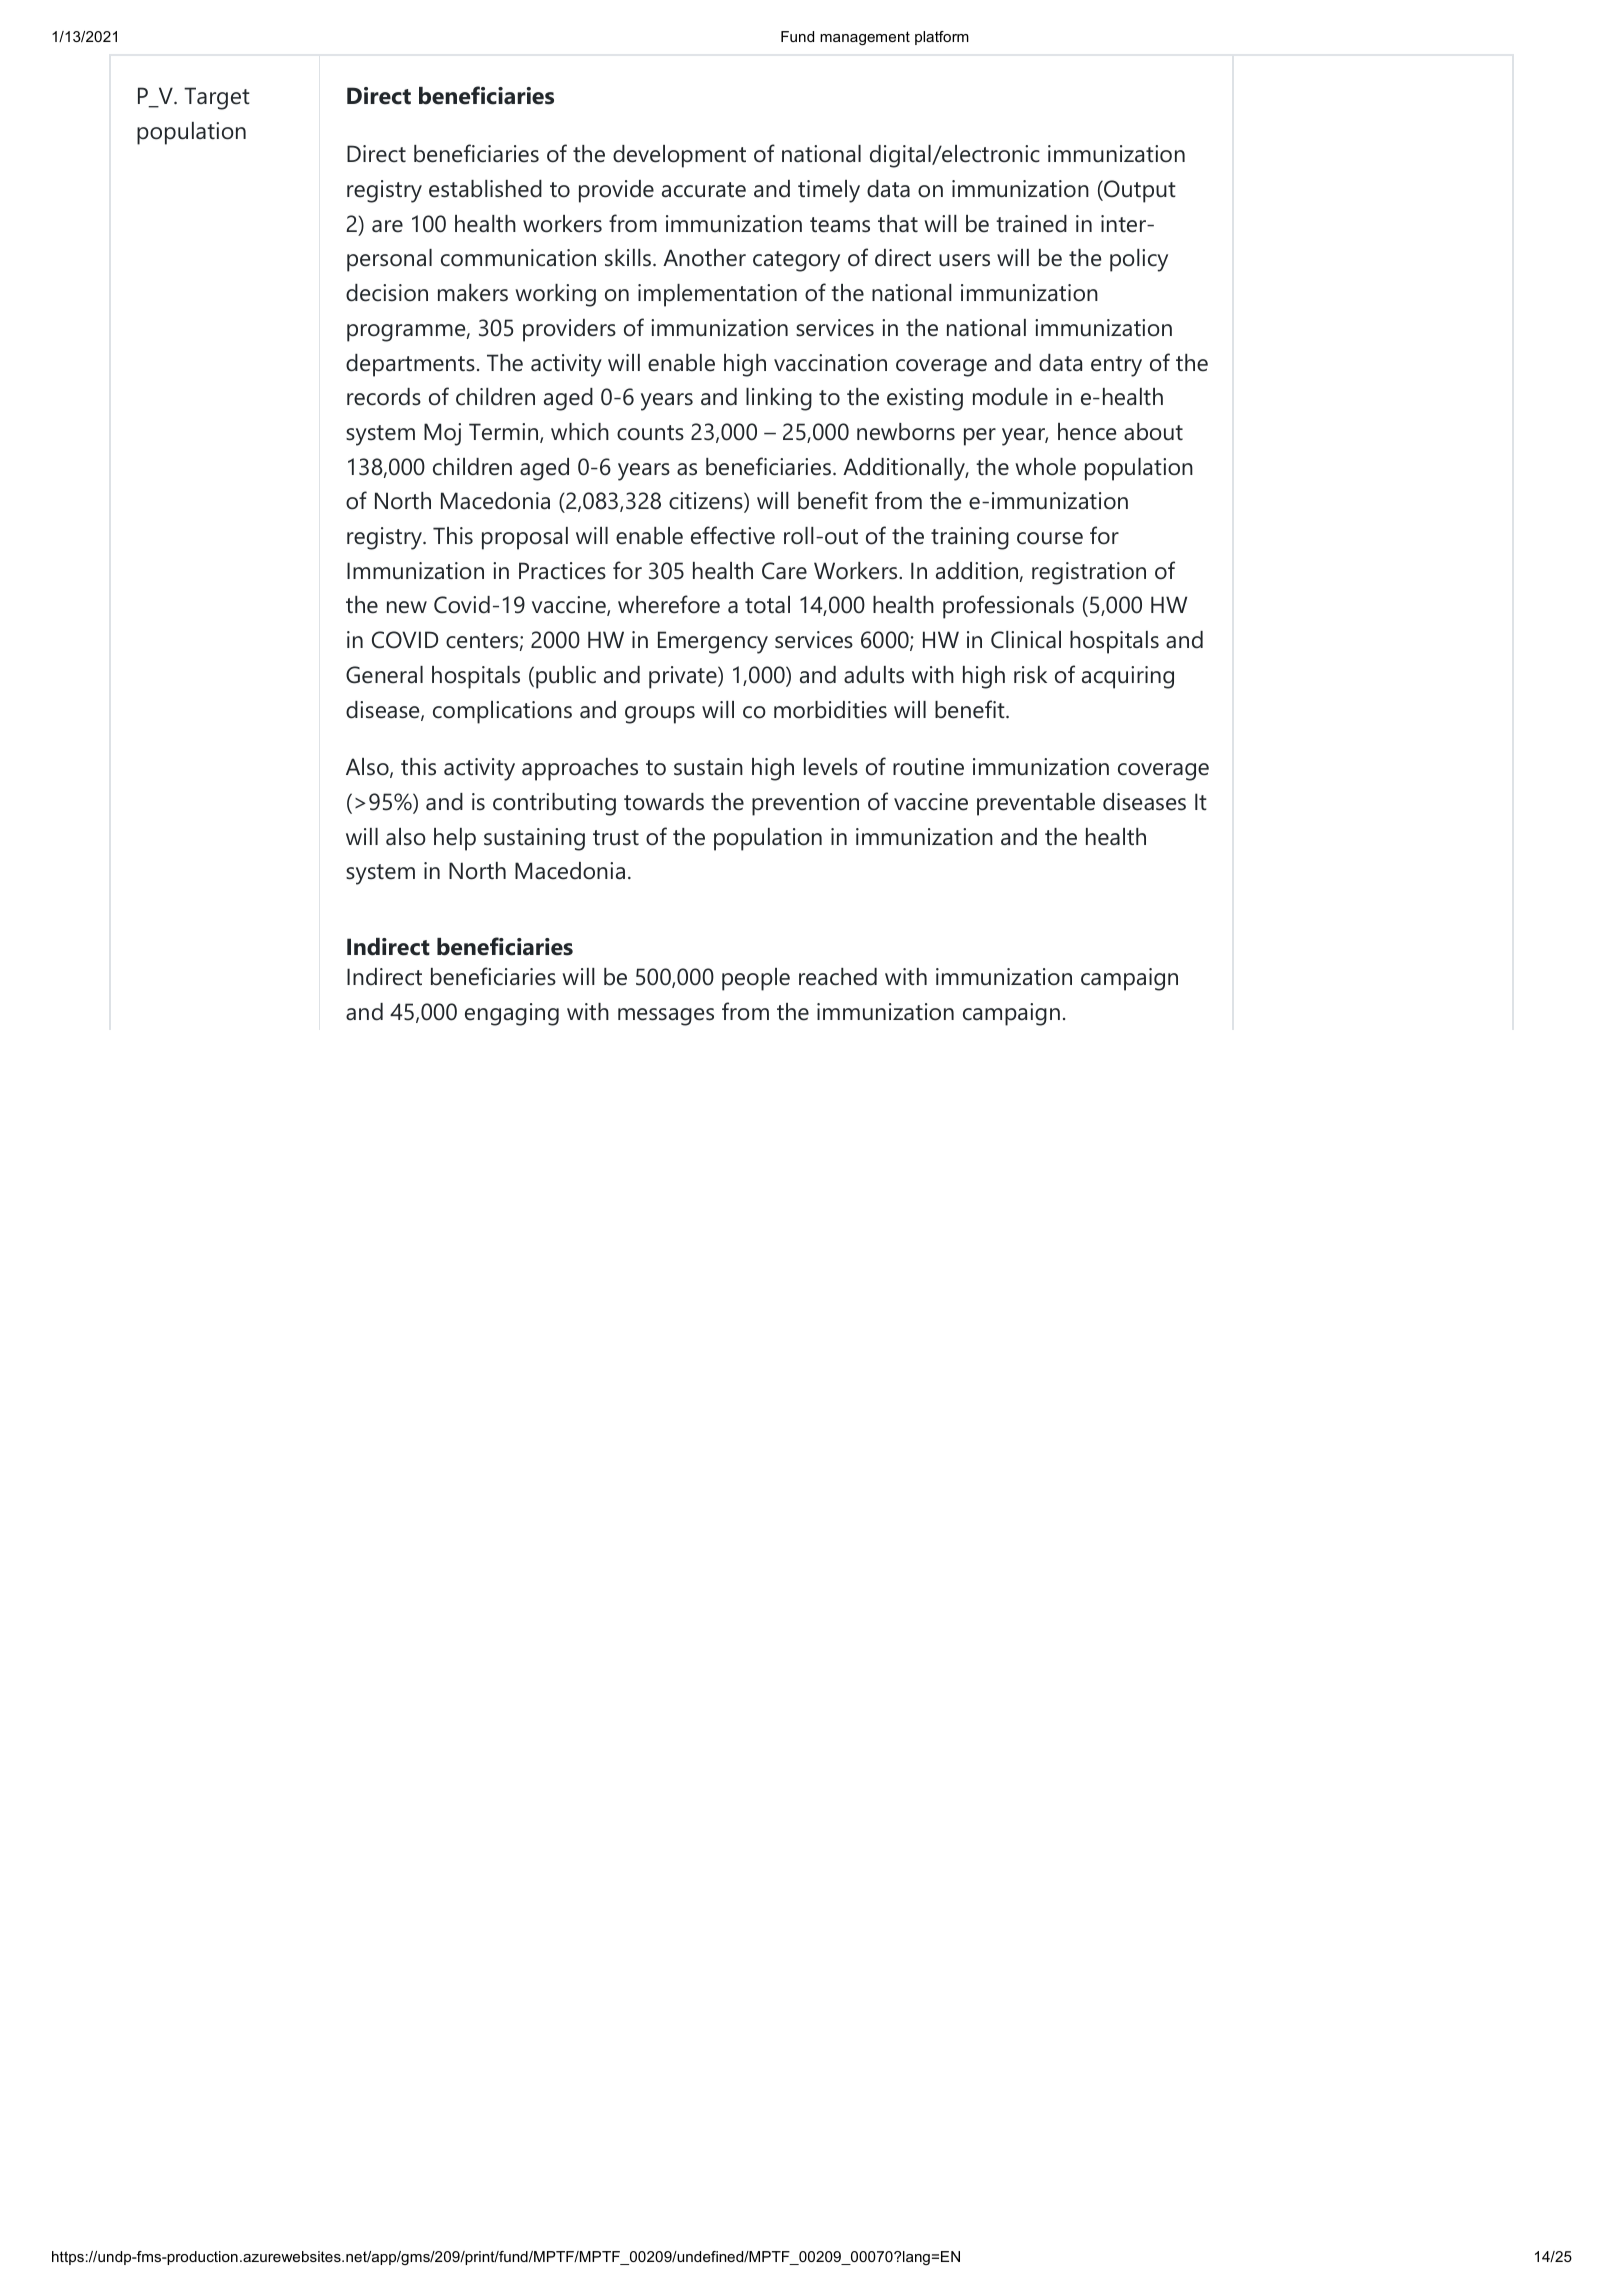 The height and width of the document is (2296, 1623). I want to click on proposal, so click(525, 538).
